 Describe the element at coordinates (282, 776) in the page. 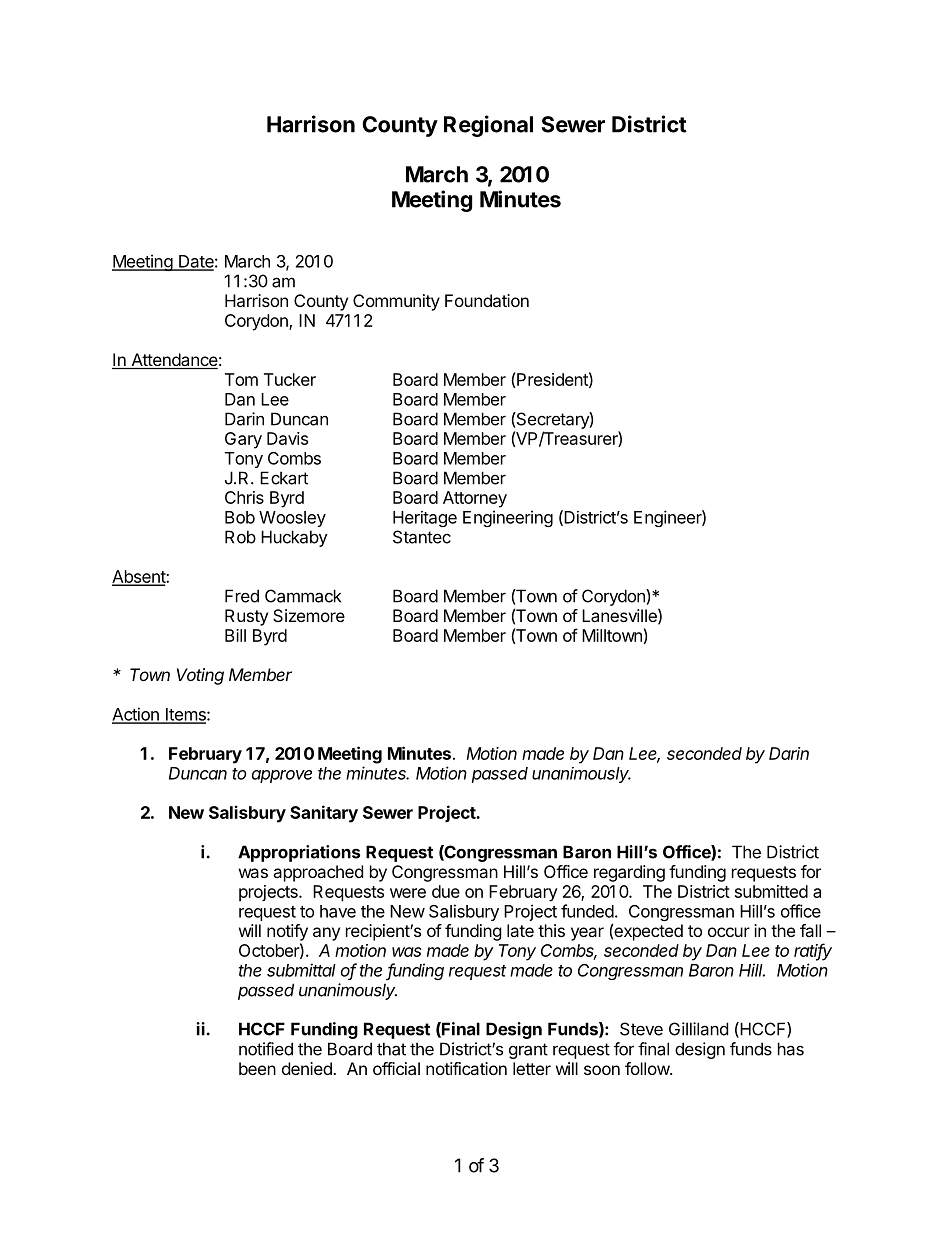

I see `approve` at that location.
